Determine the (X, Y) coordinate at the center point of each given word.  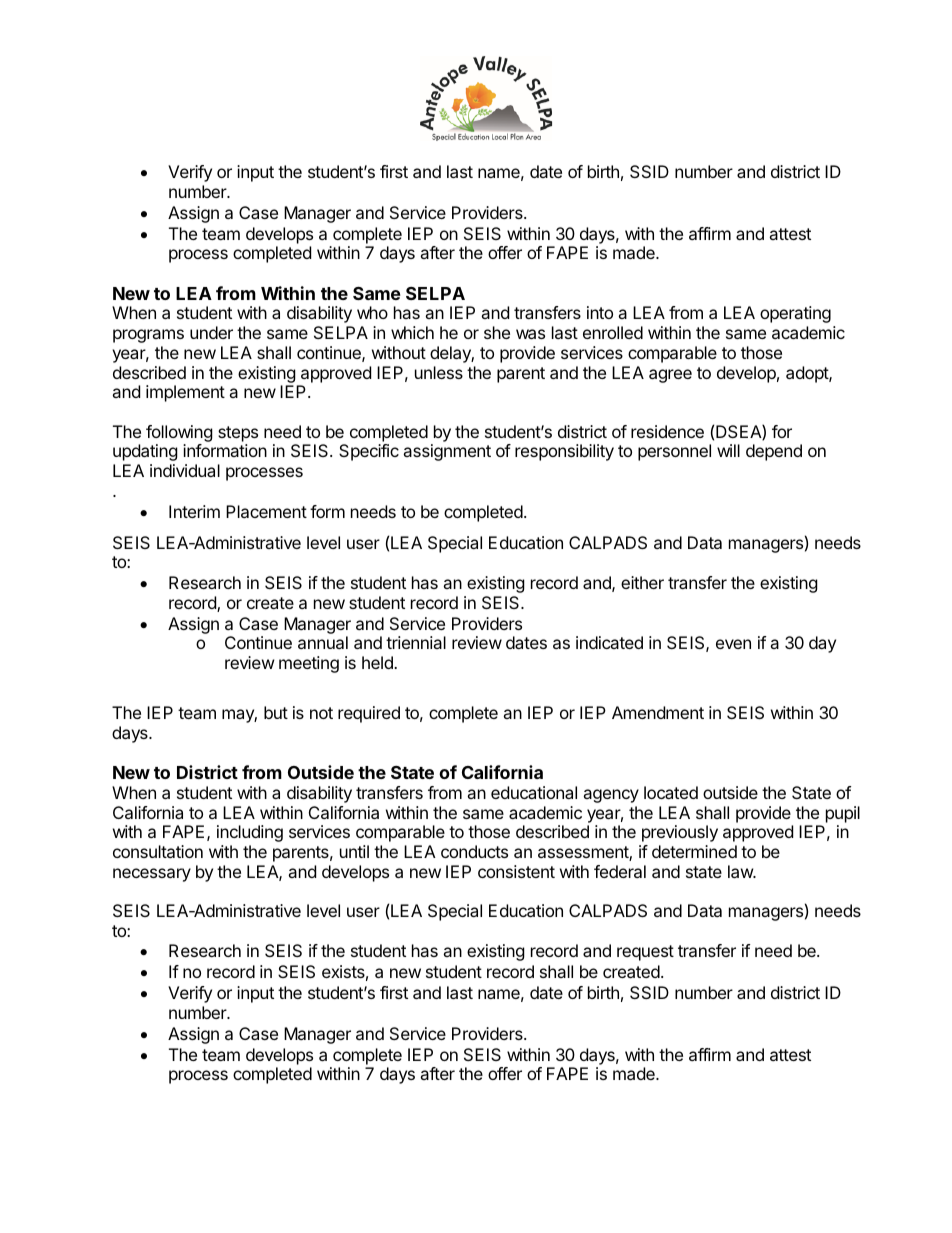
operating (795, 314)
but (276, 712)
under (211, 332)
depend (774, 452)
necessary (152, 875)
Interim (194, 511)
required (369, 714)
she (497, 332)
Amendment (658, 712)
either (642, 582)
